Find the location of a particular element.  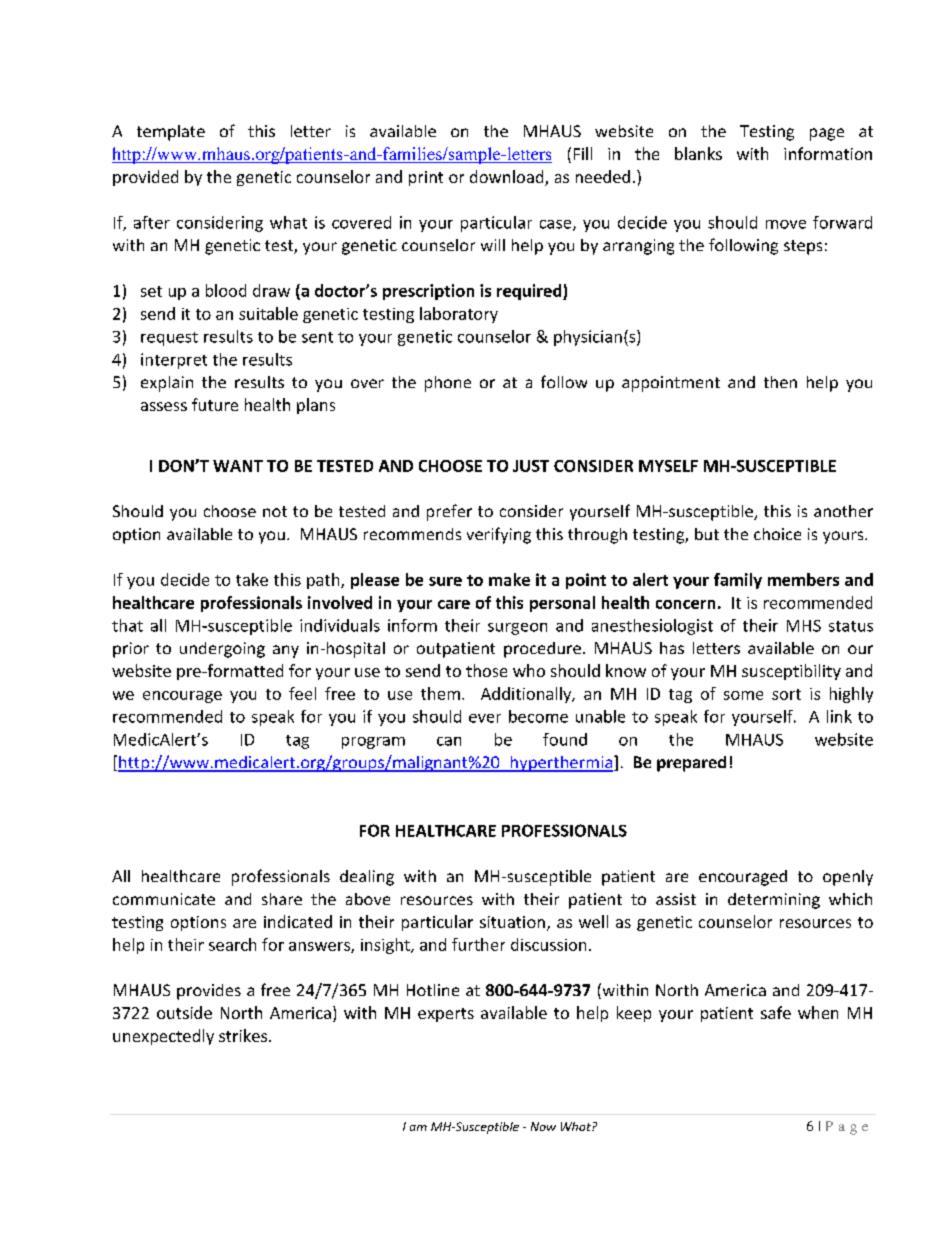

download is located at coordinates (508, 178).
